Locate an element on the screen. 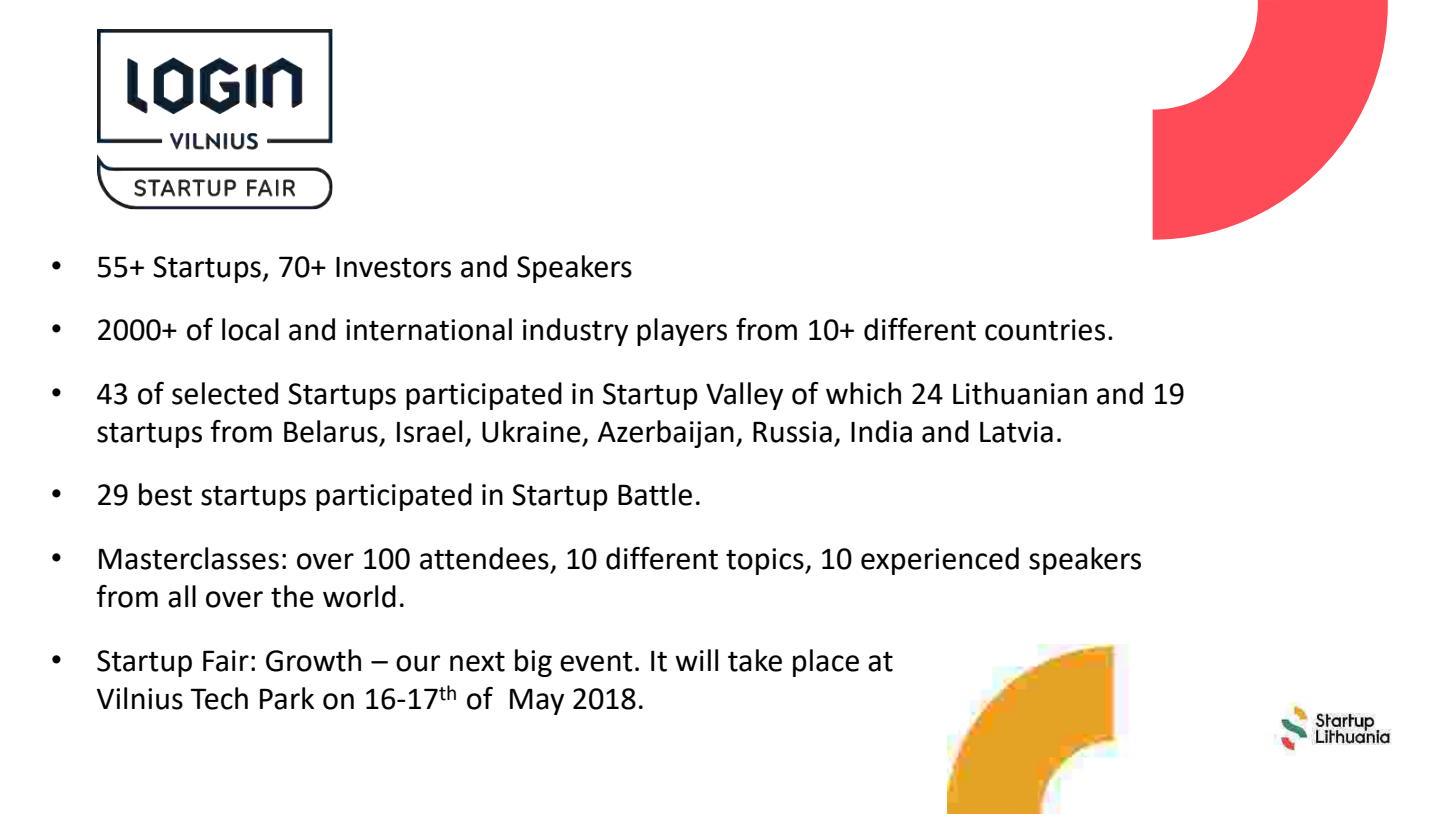 This screenshot has width=1456, height=819. industry is located at coordinates (575, 332).
